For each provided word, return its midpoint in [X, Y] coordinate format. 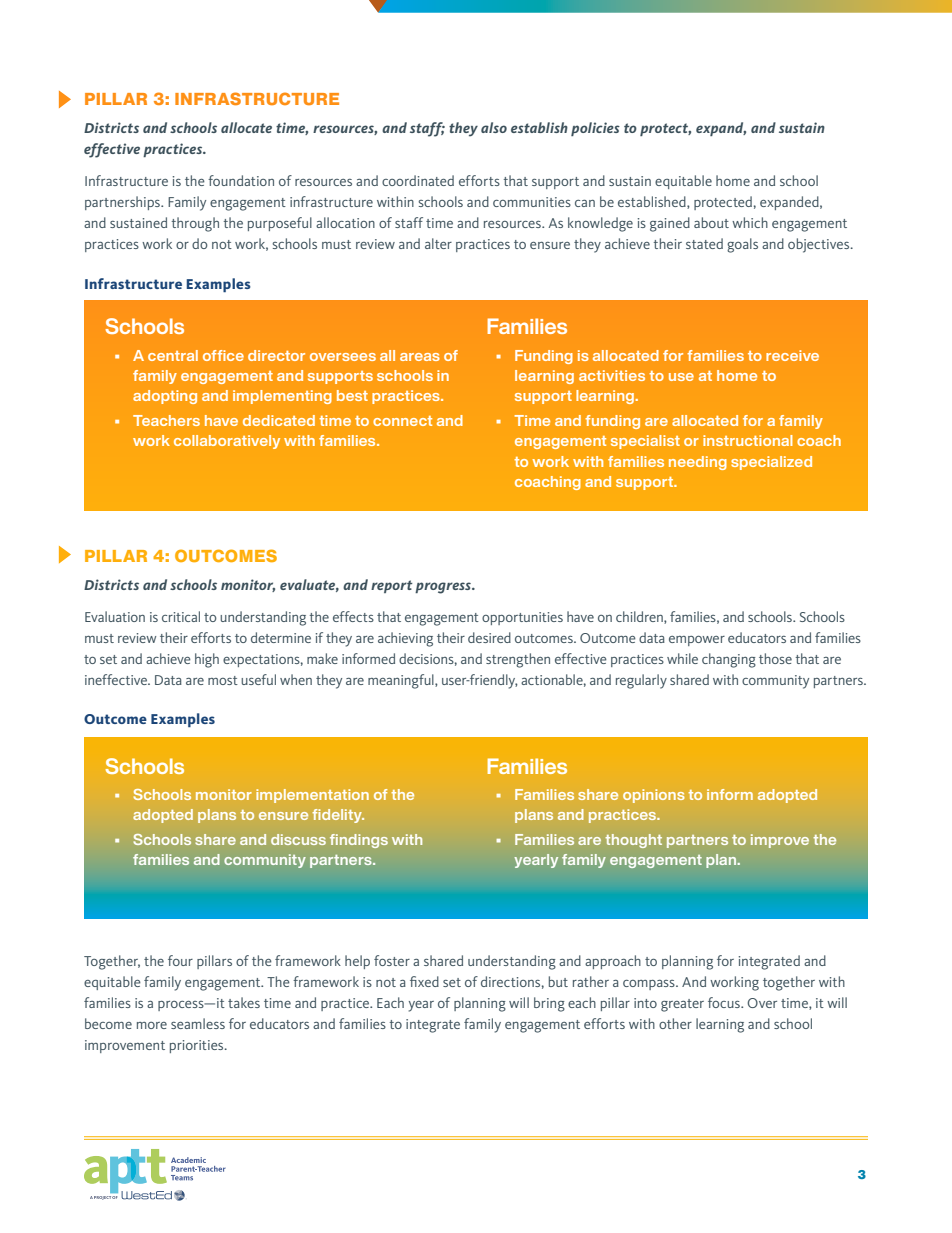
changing [729, 660]
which [750, 222]
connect [402, 421]
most [223, 680]
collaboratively [227, 442]
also [494, 127]
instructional [748, 440]
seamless [198, 1023]
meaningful [402, 681]
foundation [241, 180]
